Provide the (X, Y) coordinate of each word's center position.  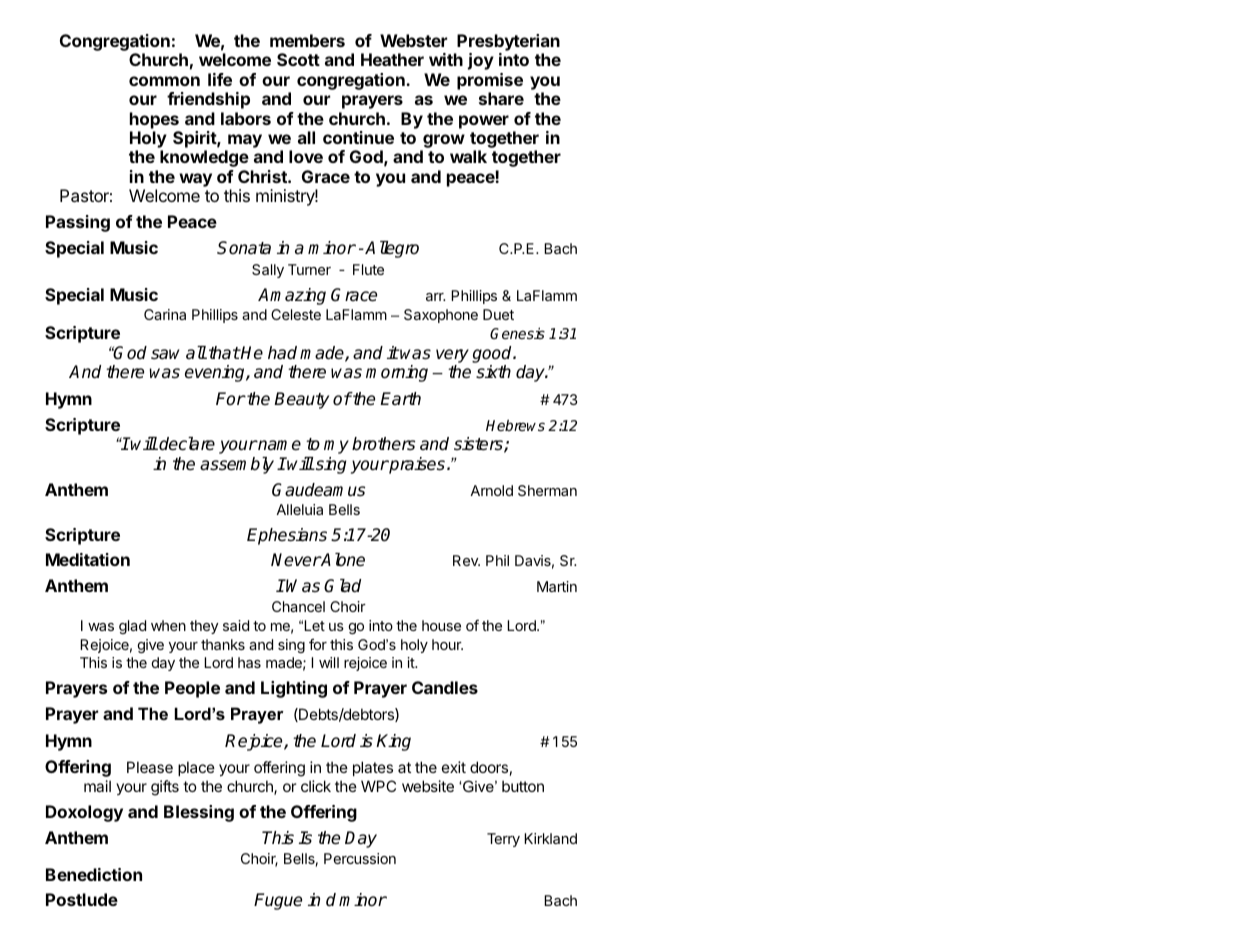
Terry (503, 840)
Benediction (94, 874)
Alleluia (299, 509)
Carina (165, 314)
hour (447, 644)
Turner (309, 269)
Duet (498, 314)
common (164, 81)
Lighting (294, 689)
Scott (298, 59)
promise (490, 81)
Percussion (360, 858)
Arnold (491, 490)
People (192, 689)
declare (187, 444)
